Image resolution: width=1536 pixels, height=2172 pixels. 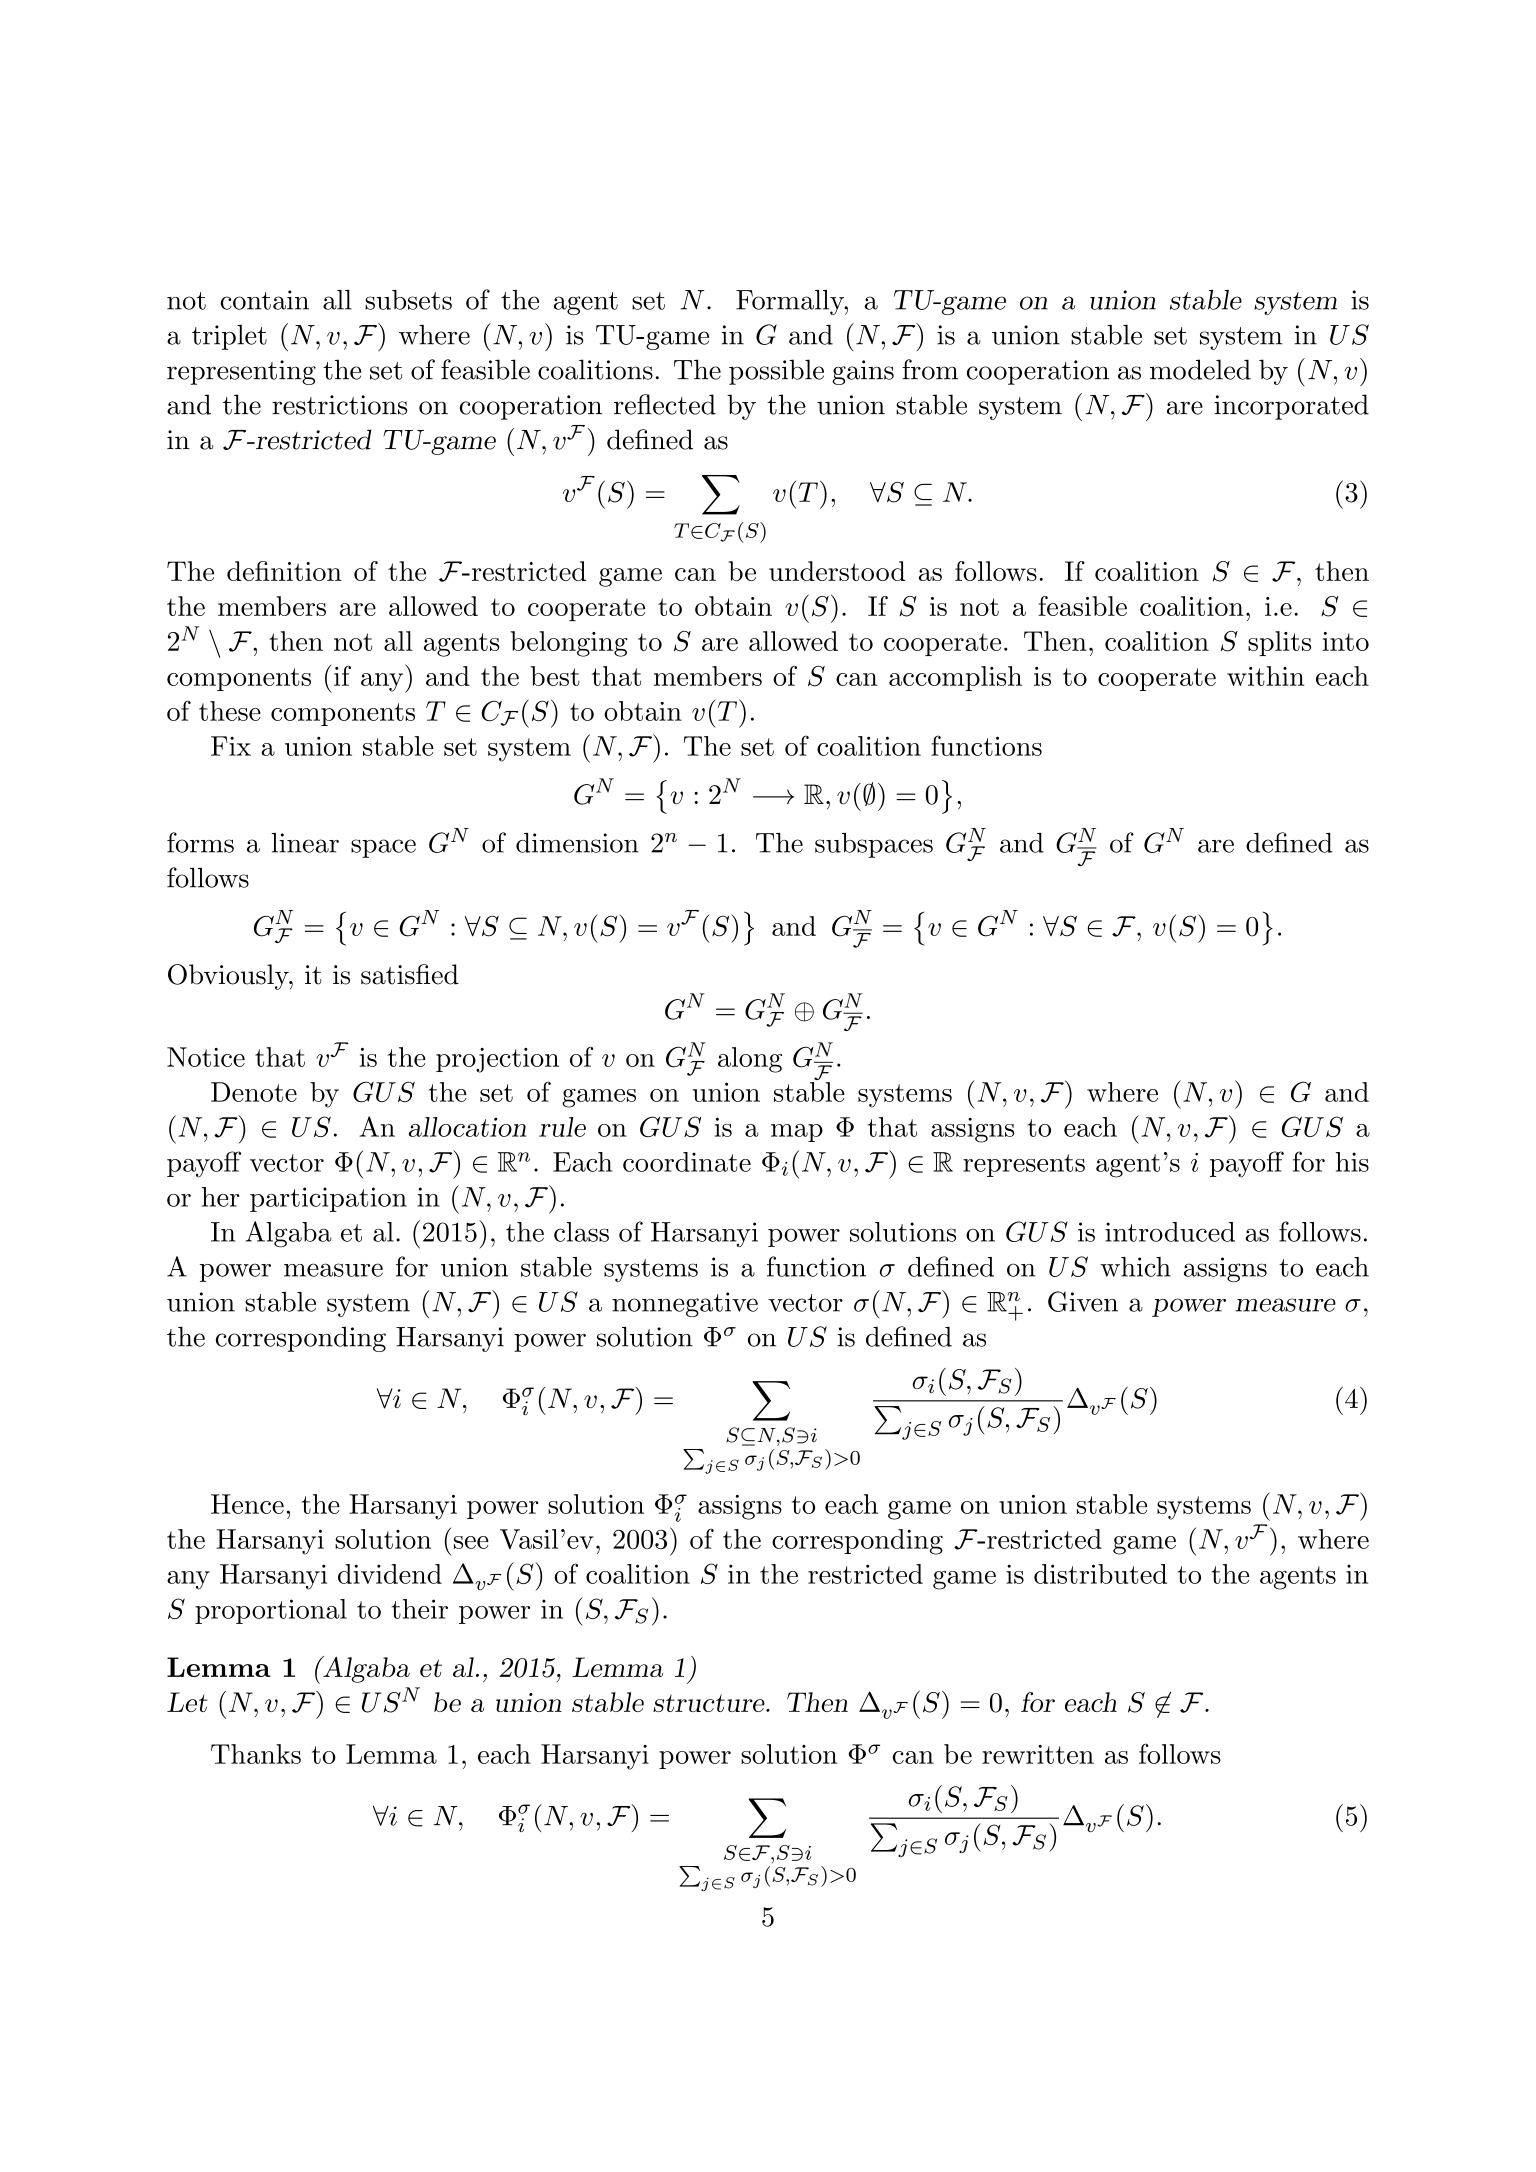 I want to click on modeled, so click(x=1200, y=369).
